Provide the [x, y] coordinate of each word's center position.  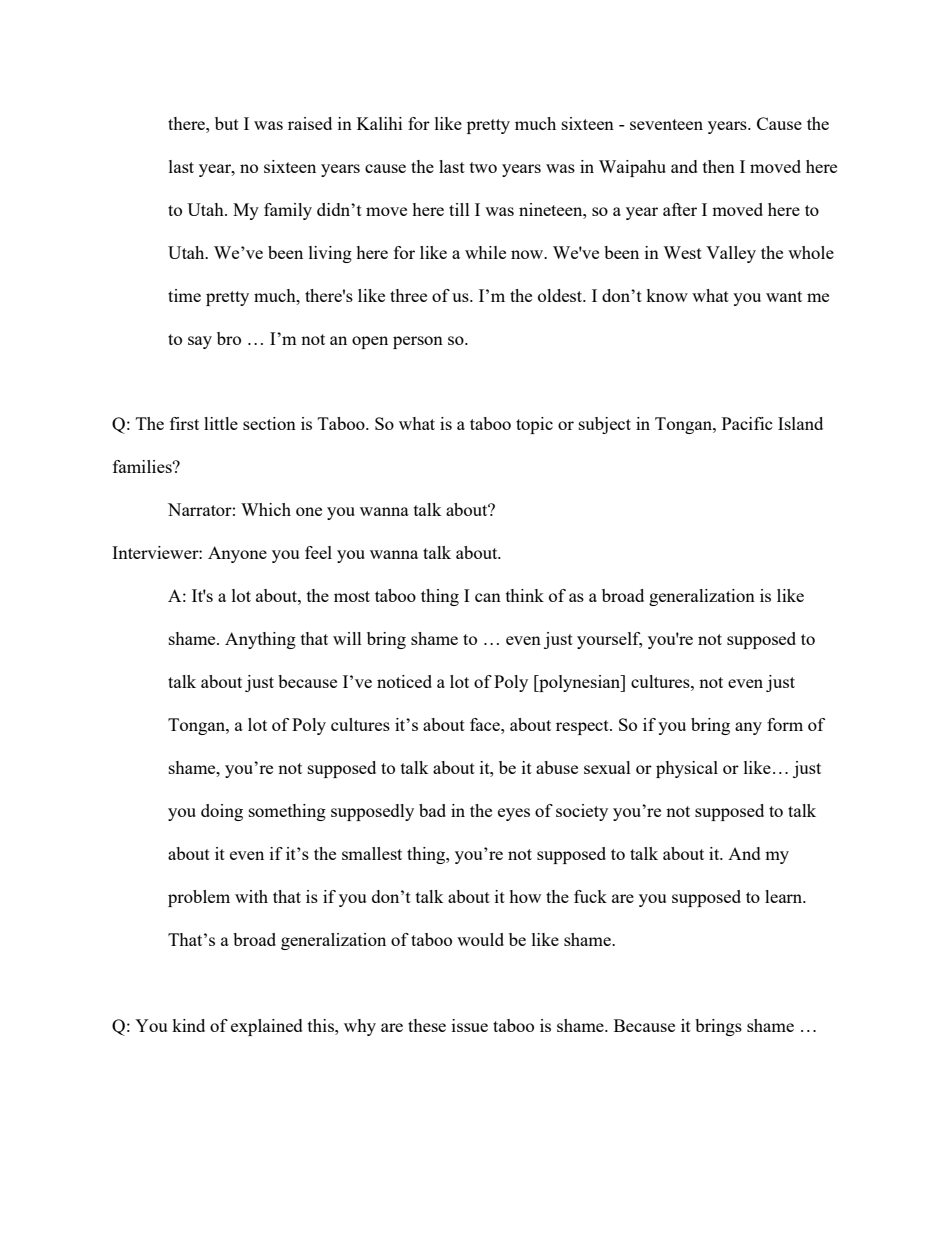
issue [470, 1025]
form [785, 724]
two [483, 167]
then [719, 166]
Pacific [747, 423]
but [227, 123]
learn [785, 896]
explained [267, 1027]
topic [534, 425]
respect [583, 727]
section [269, 423]
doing [222, 812]
